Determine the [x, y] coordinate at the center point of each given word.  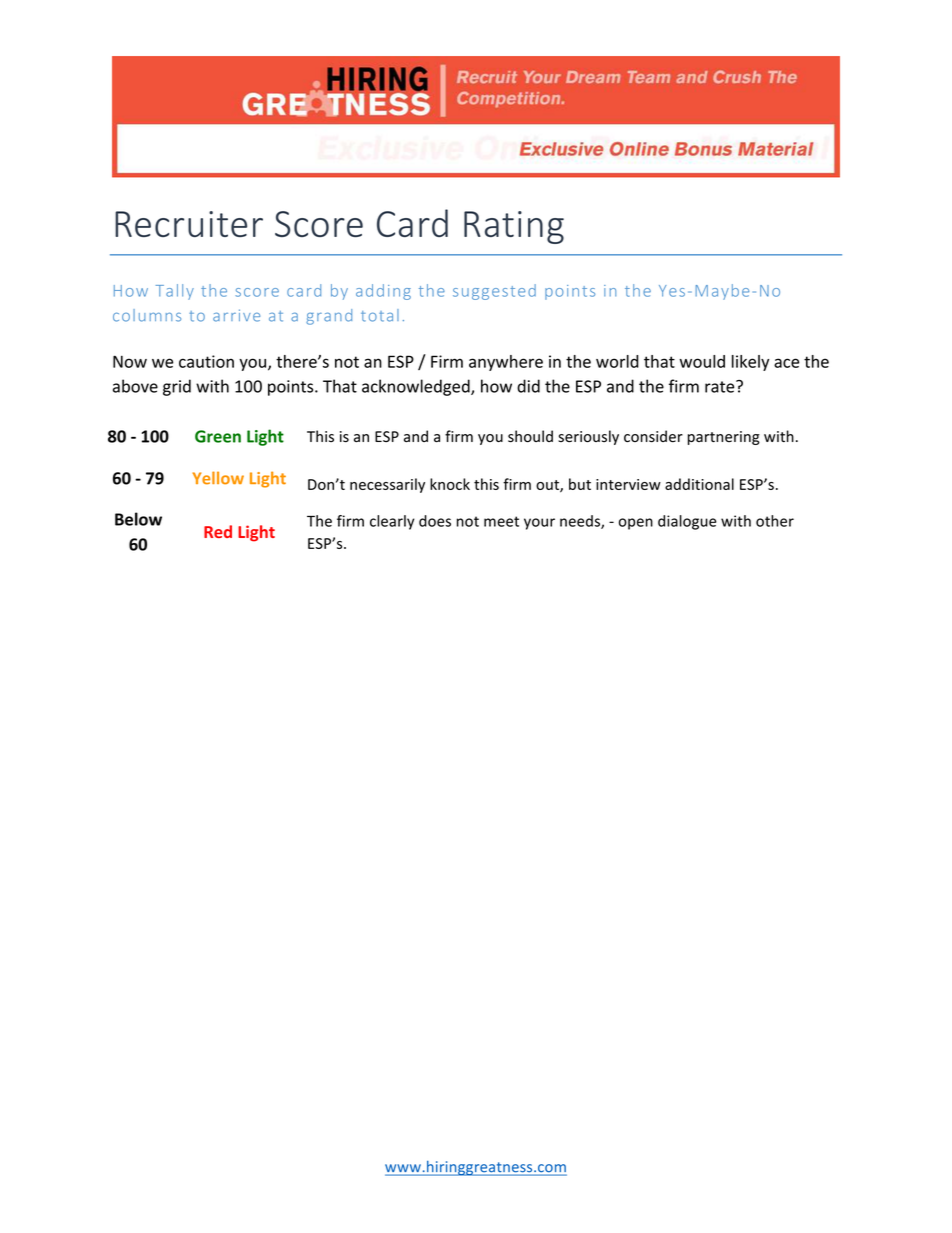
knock [450, 484]
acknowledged [417, 387]
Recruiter [189, 224]
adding [383, 292]
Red [218, 531]
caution [206, 361]
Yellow [218, 478]
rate [721, 386]
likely [750, 363]
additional [699, 484]
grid [177, 387]
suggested [494, 292]
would [702, 361]
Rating [514, 227]
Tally [175, 292]
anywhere [506, 363]
